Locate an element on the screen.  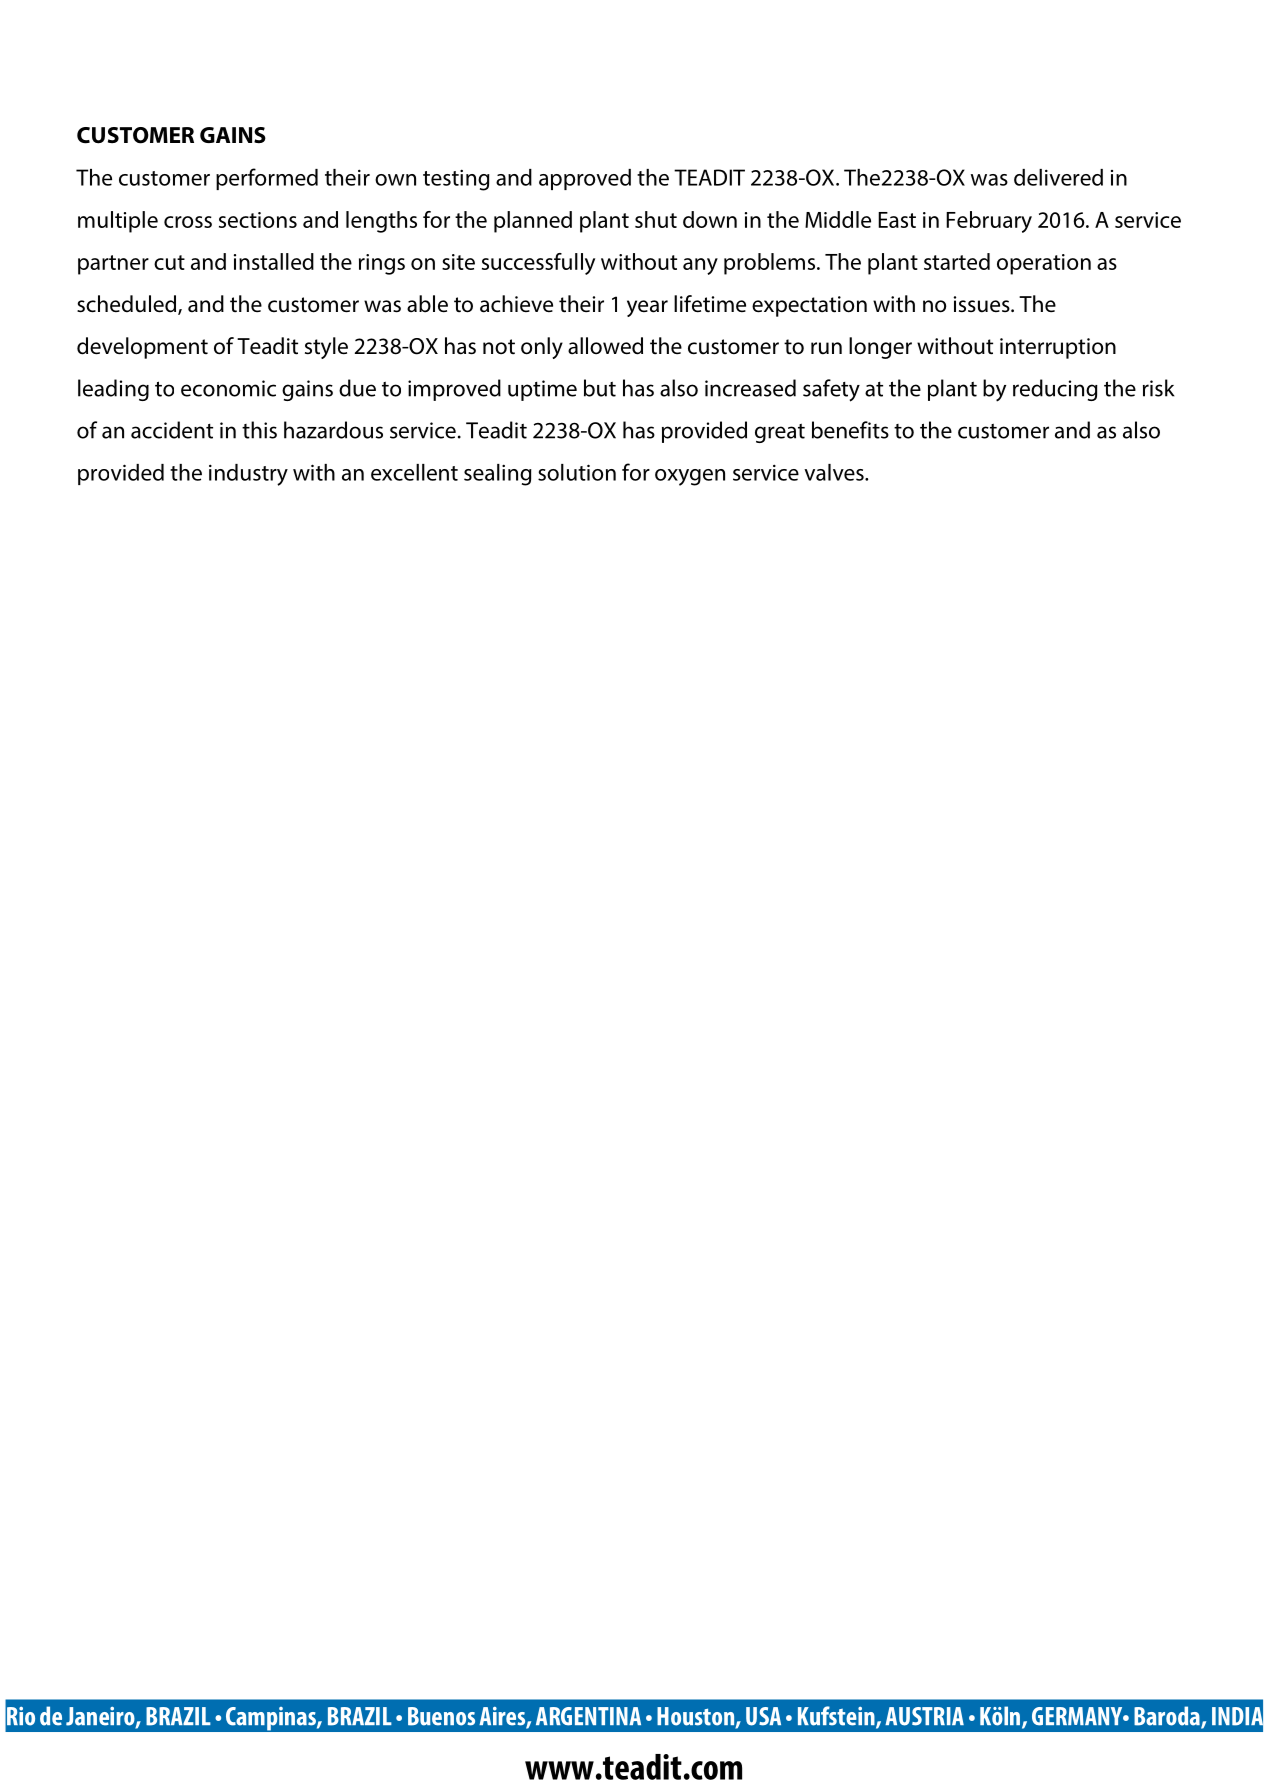
oxygen is located at coordinates (690, 477).
